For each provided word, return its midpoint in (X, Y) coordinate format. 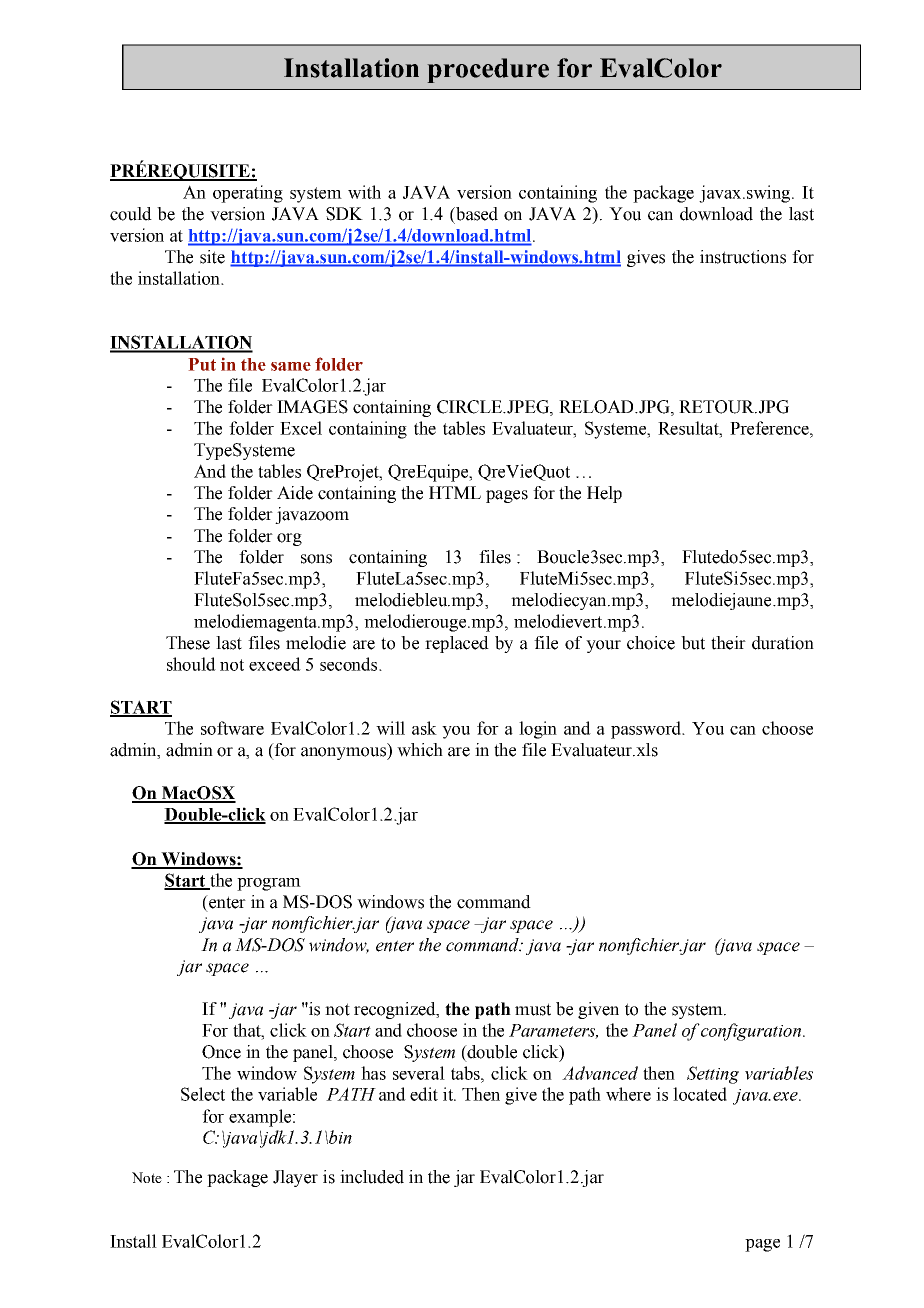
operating (248, 194)
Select (203, 1094)
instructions (743, 257)
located (700, 1094)
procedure (488, 70)
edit (424, 1094)
